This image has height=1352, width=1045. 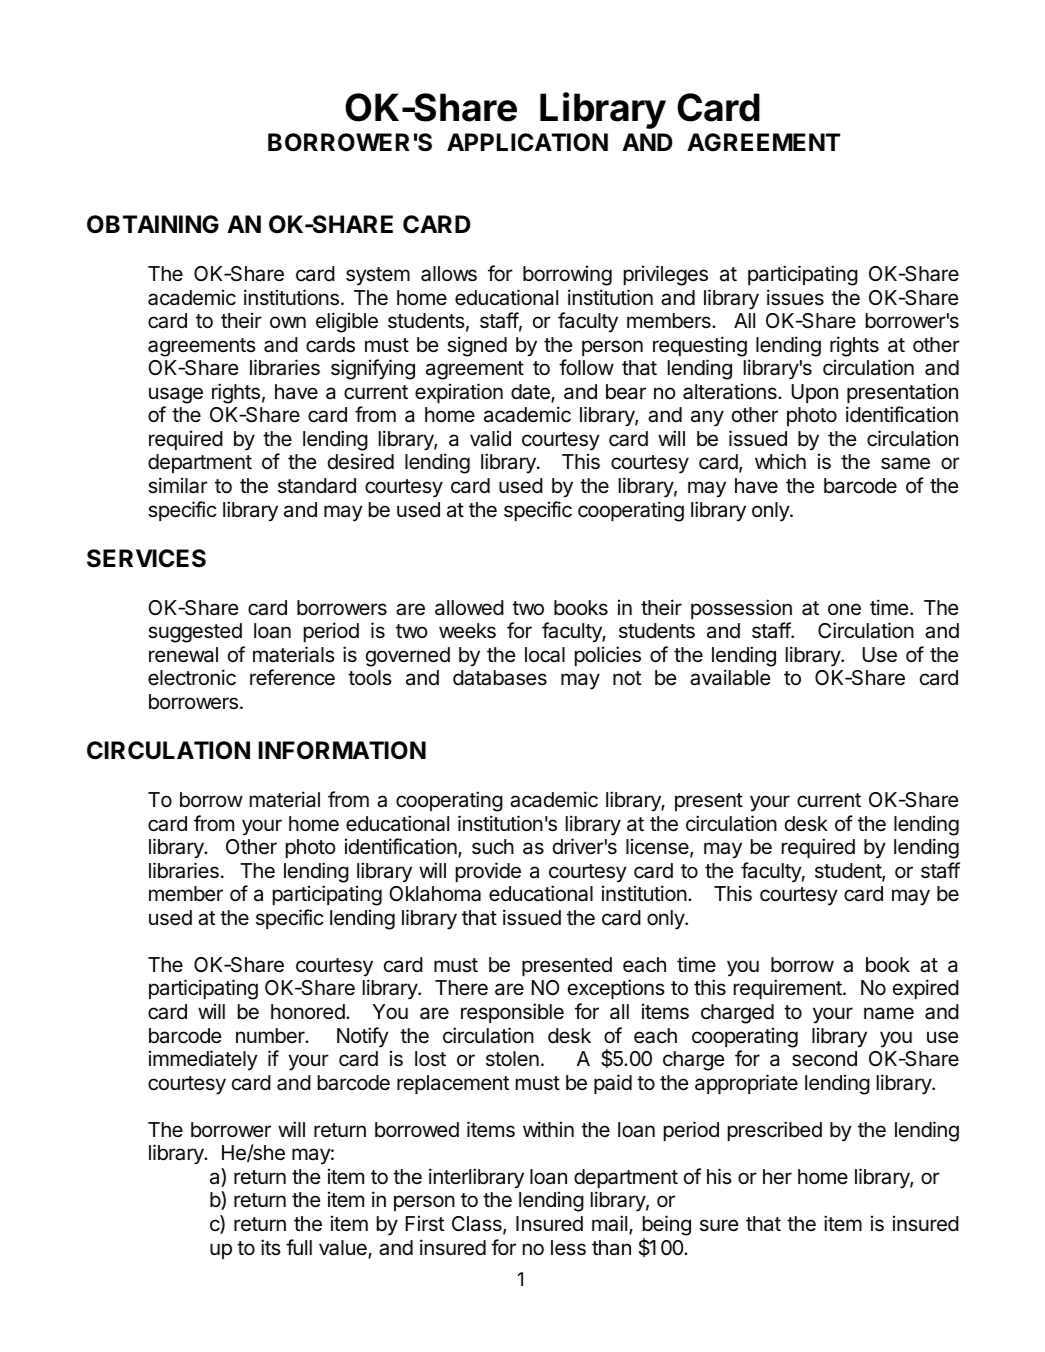 What do you see at coordinates (512, 1013) in the image?
I see `responsible` at bounding box center [512, 1013].
